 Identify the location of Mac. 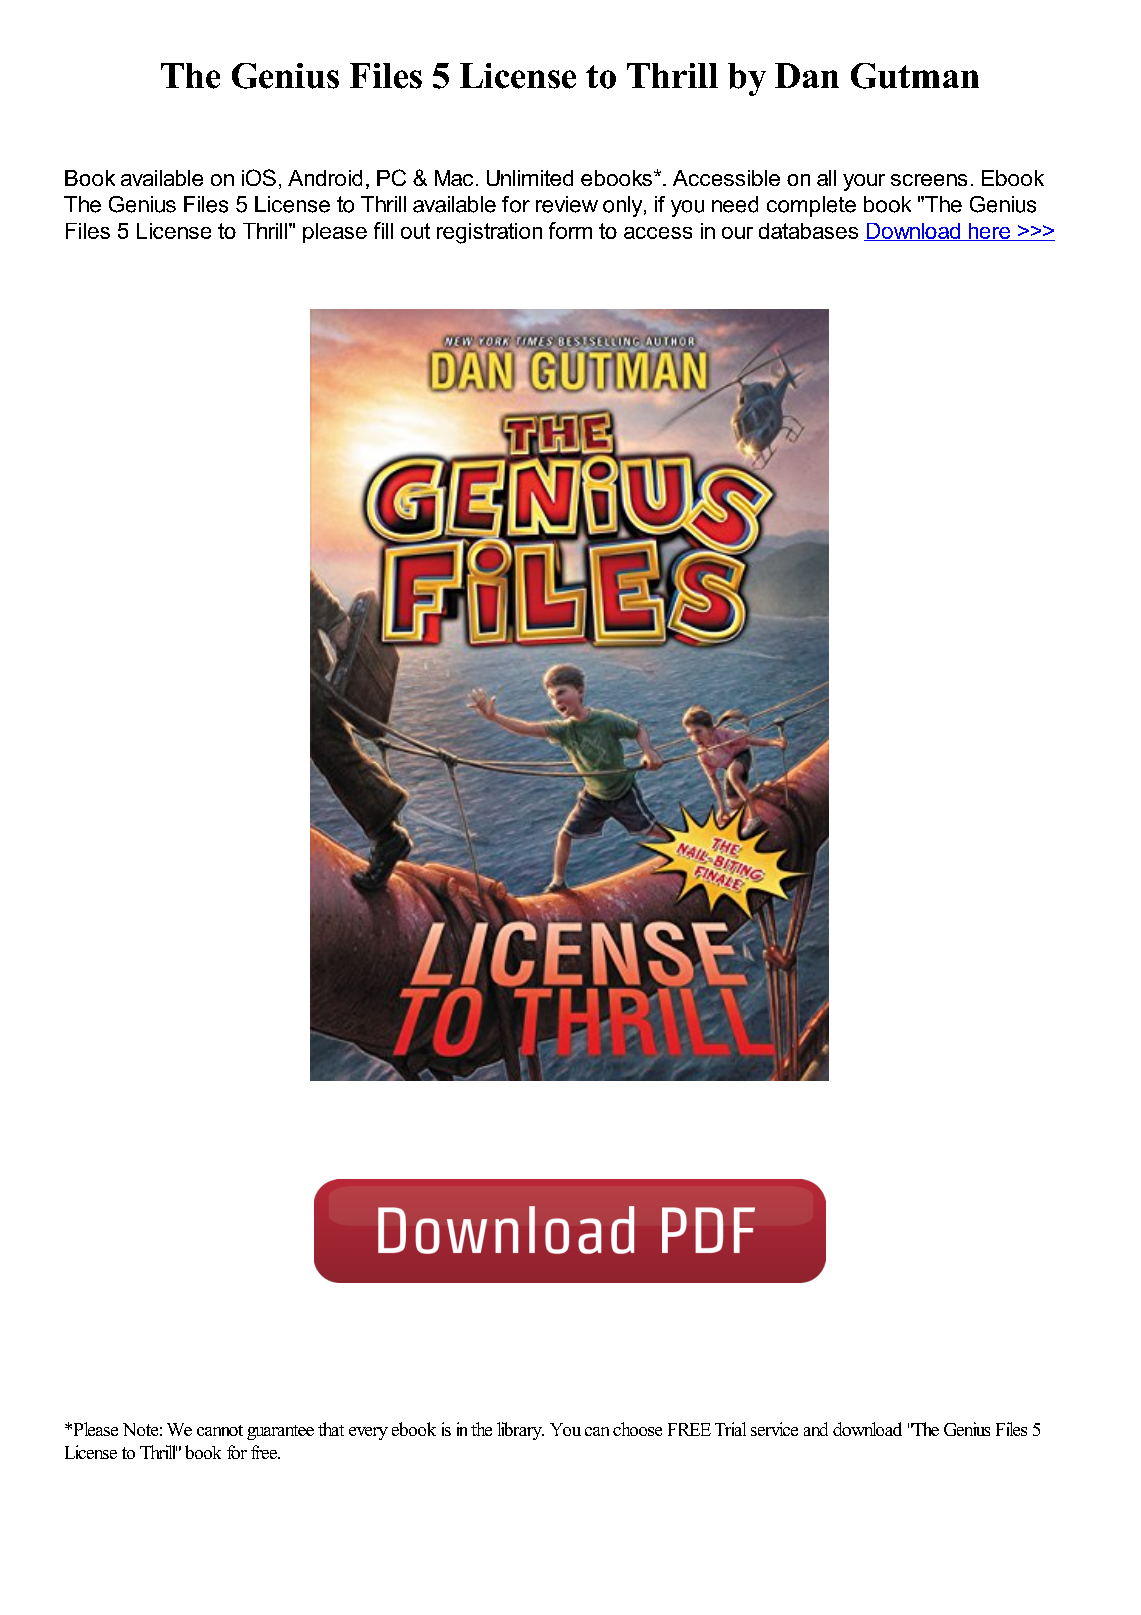
(454, 178).
